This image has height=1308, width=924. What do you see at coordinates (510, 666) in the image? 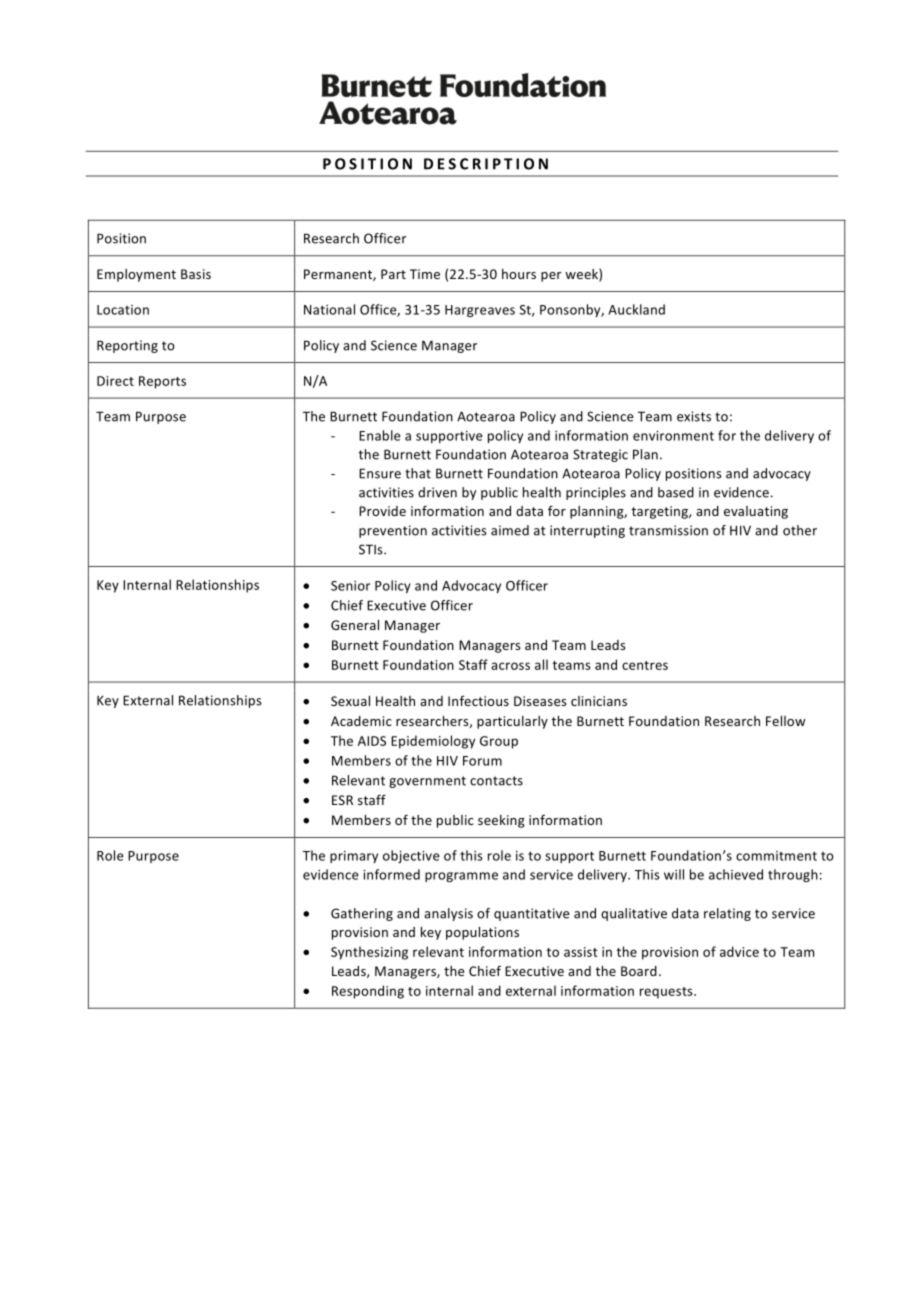
I see `across` at bounding box center [510, 666].
